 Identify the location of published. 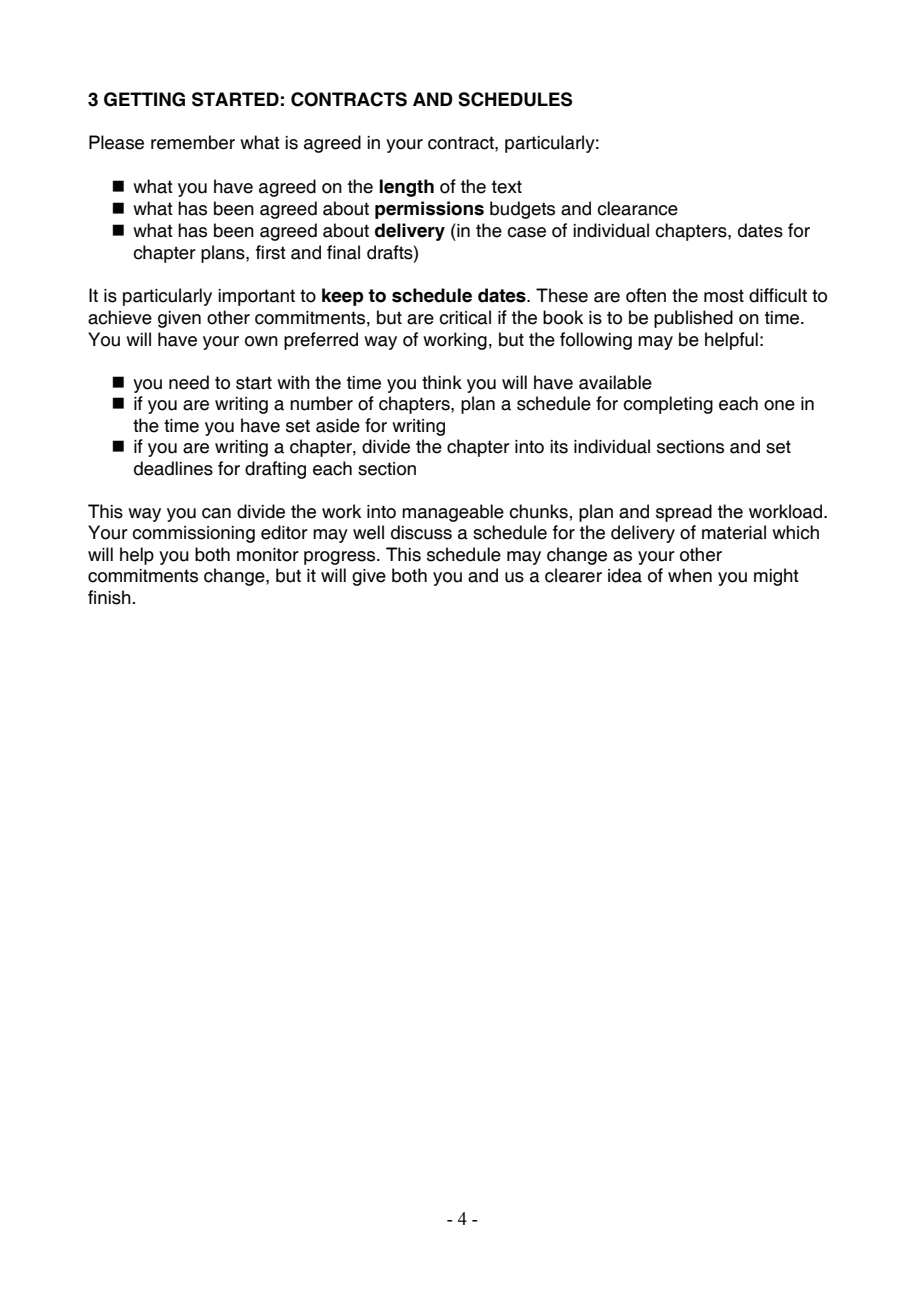
(693, 319).
